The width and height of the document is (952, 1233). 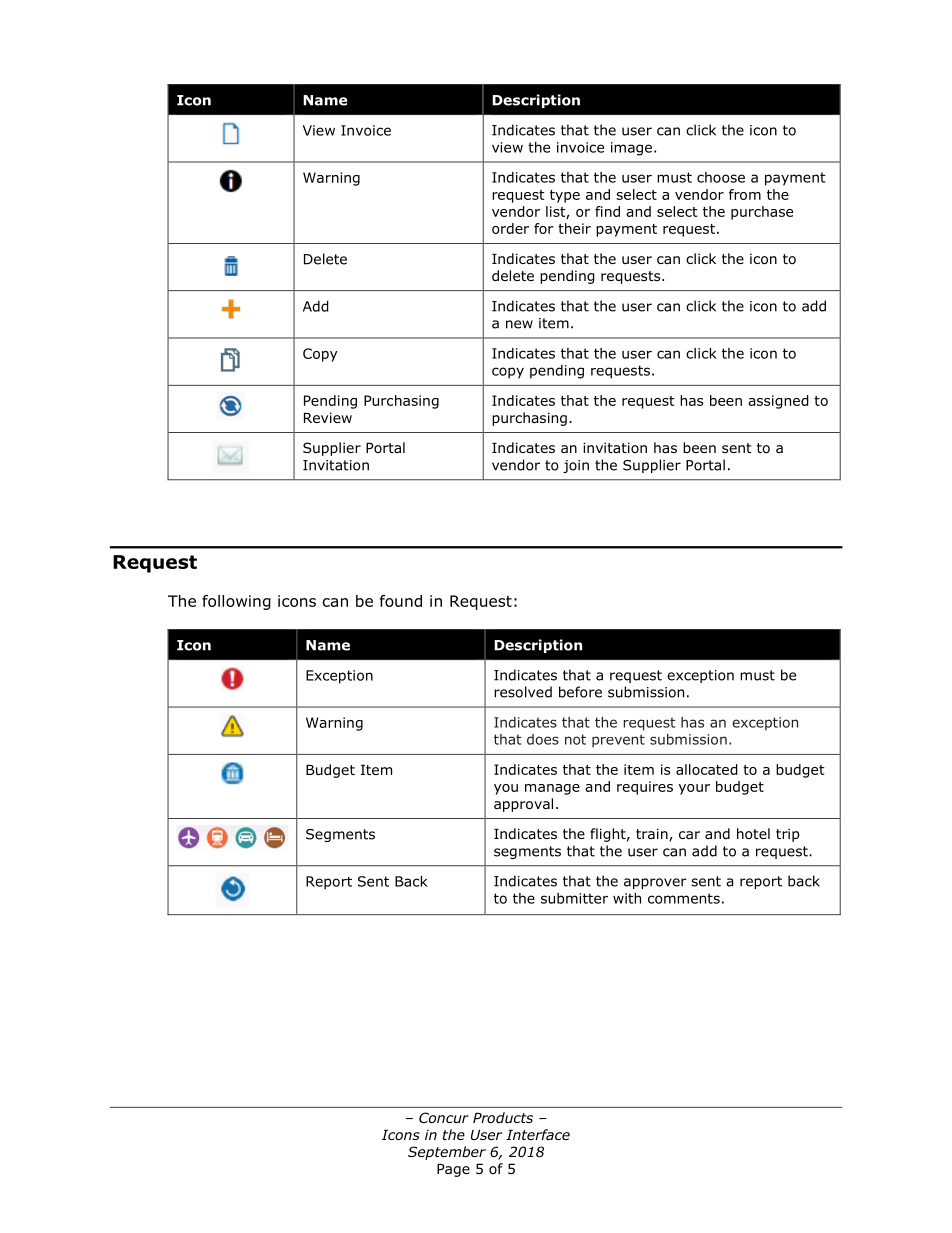 I want to click on following, so click(x=236, y=602).
